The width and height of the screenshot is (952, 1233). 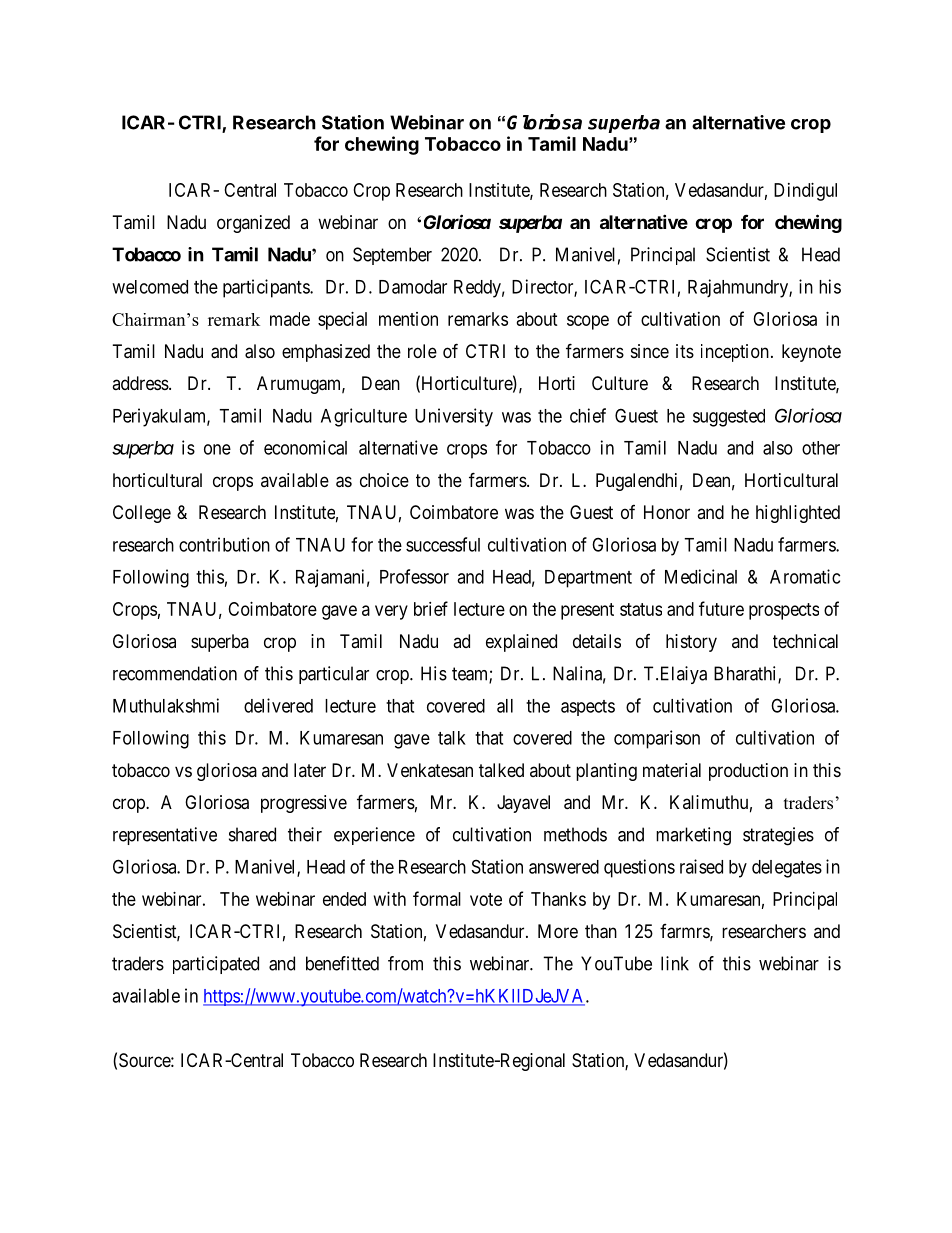 What do you see at coordinates (278, 705) in the screenshot?
I see `delivered` at bounding box center [278, 705].
